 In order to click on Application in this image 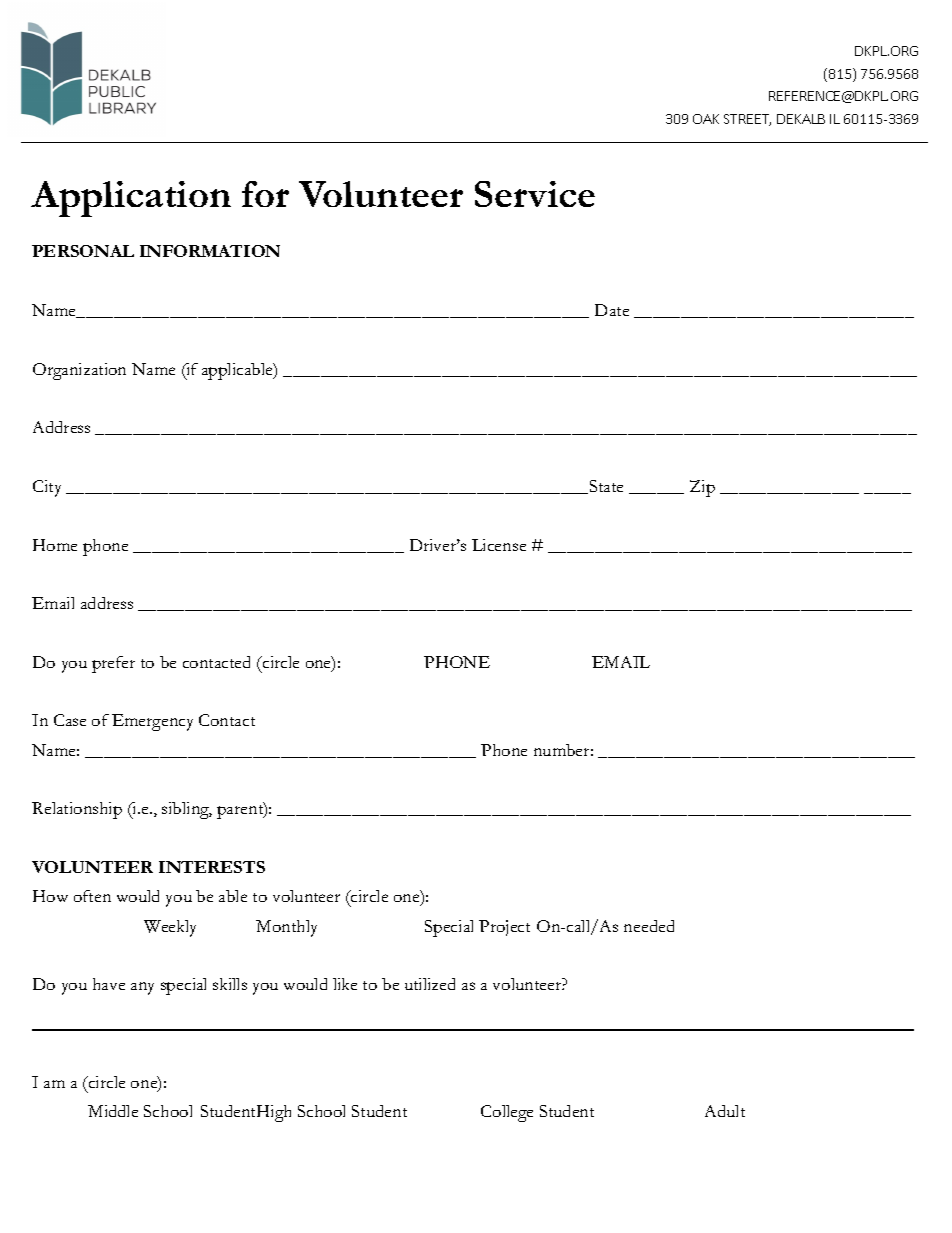, I will do `click(131, 199)`.
